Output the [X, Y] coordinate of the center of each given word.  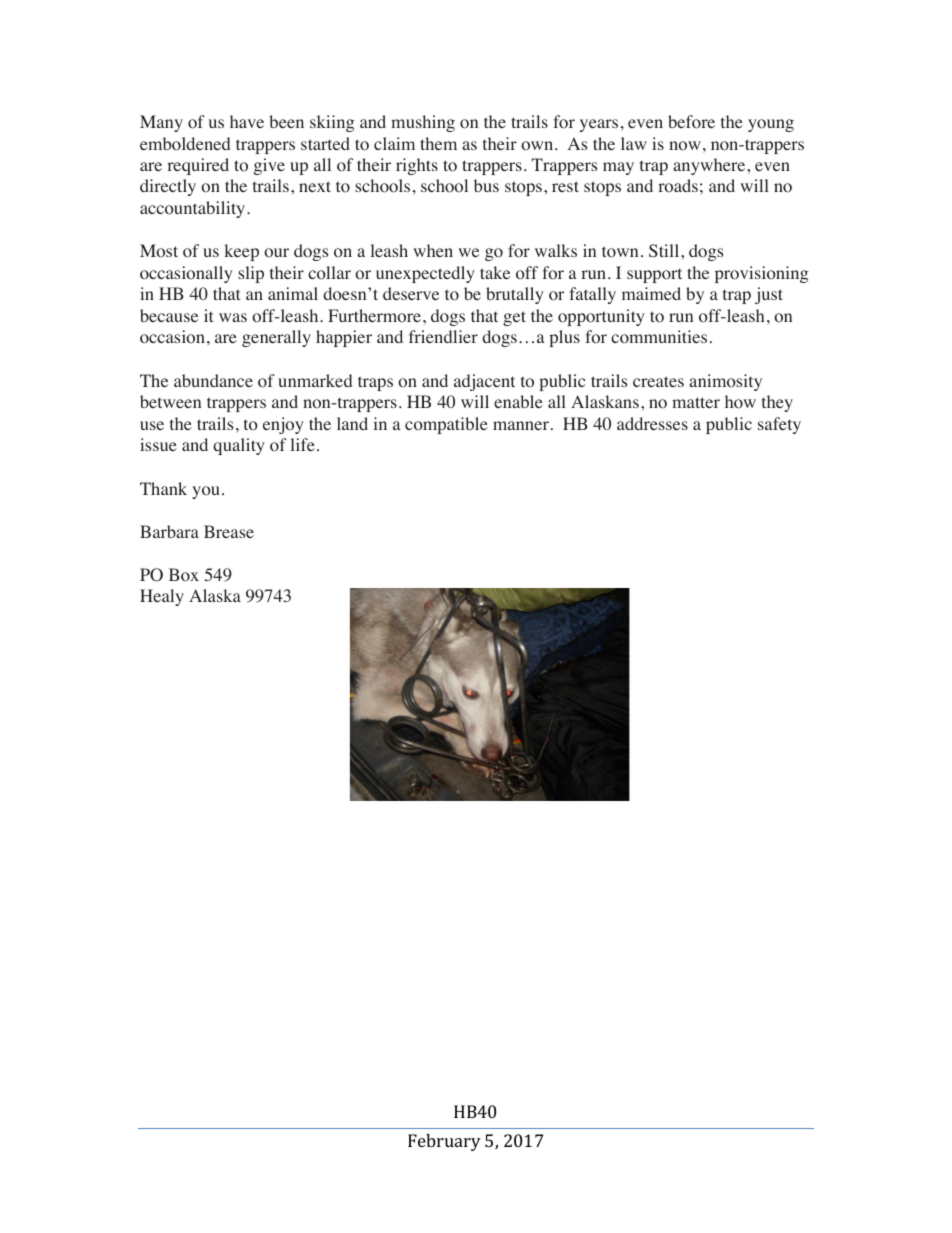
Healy [162, 597]
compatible [446, 425]
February [444, 1142]
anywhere [710, 166]
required [198, 166]
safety [779, 425]
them [438, 143]
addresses [652, 423]
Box [184, 575]
